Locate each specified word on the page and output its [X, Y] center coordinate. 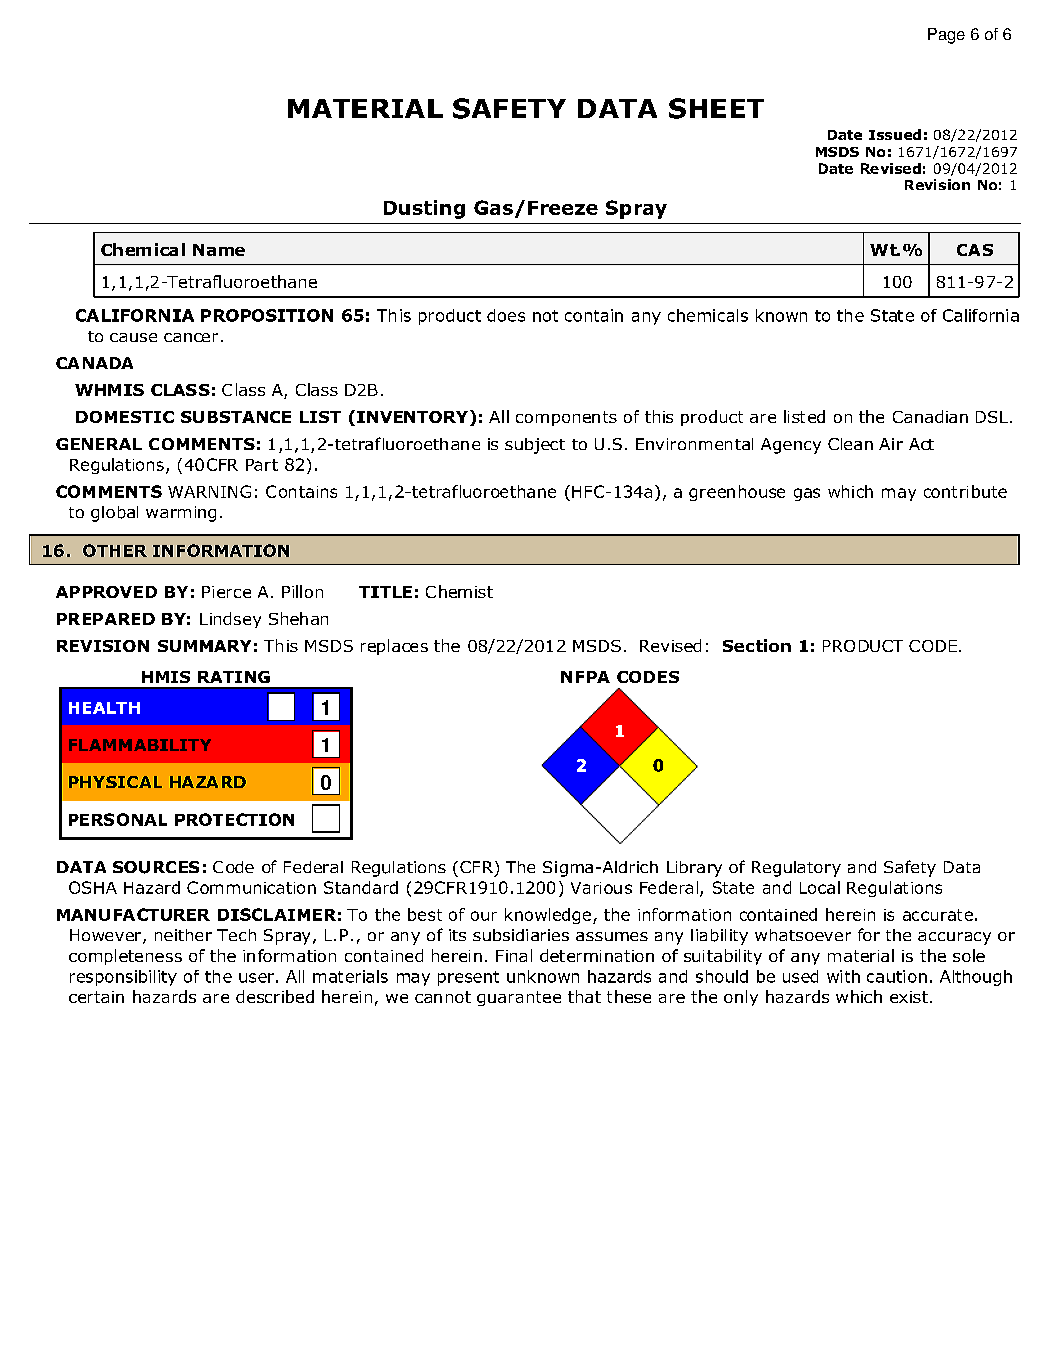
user [256, 978]
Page [946, 36]
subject [535, 446]
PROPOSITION [267, 315]
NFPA [585, 677]
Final [514, 955]
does [506, 315]
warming [181, 514]
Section [757, 645]
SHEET [716, 108]
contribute [965, 491]
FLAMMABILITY [140, 745]
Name [219, 250]
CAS [975, 250]
